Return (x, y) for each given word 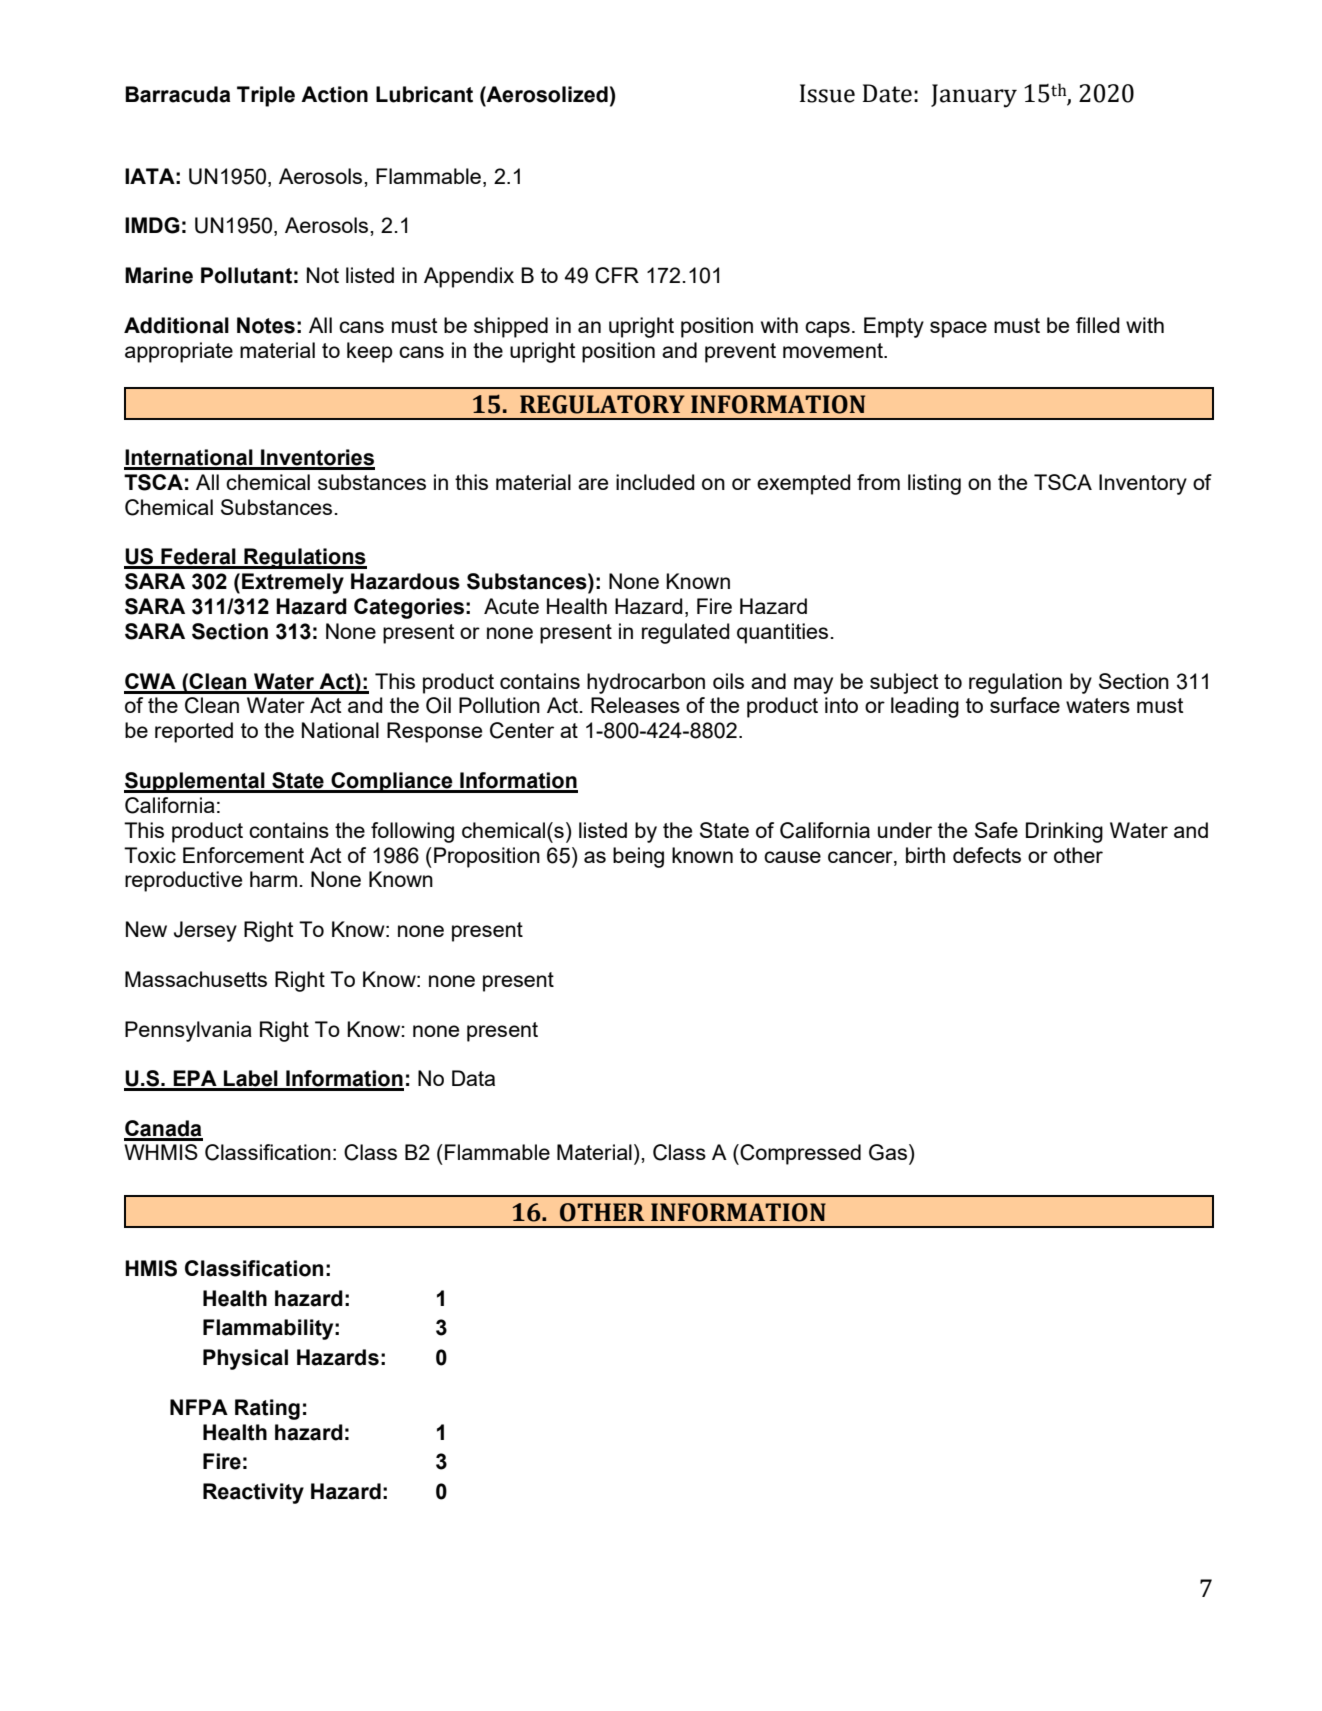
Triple (266, 96)
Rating (267, 1409)
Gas (888, 1152)
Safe (996, 830)
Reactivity (253, 1493)
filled (1098, 325)
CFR (617, 275)
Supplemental (195, 782)
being (638, 857)
